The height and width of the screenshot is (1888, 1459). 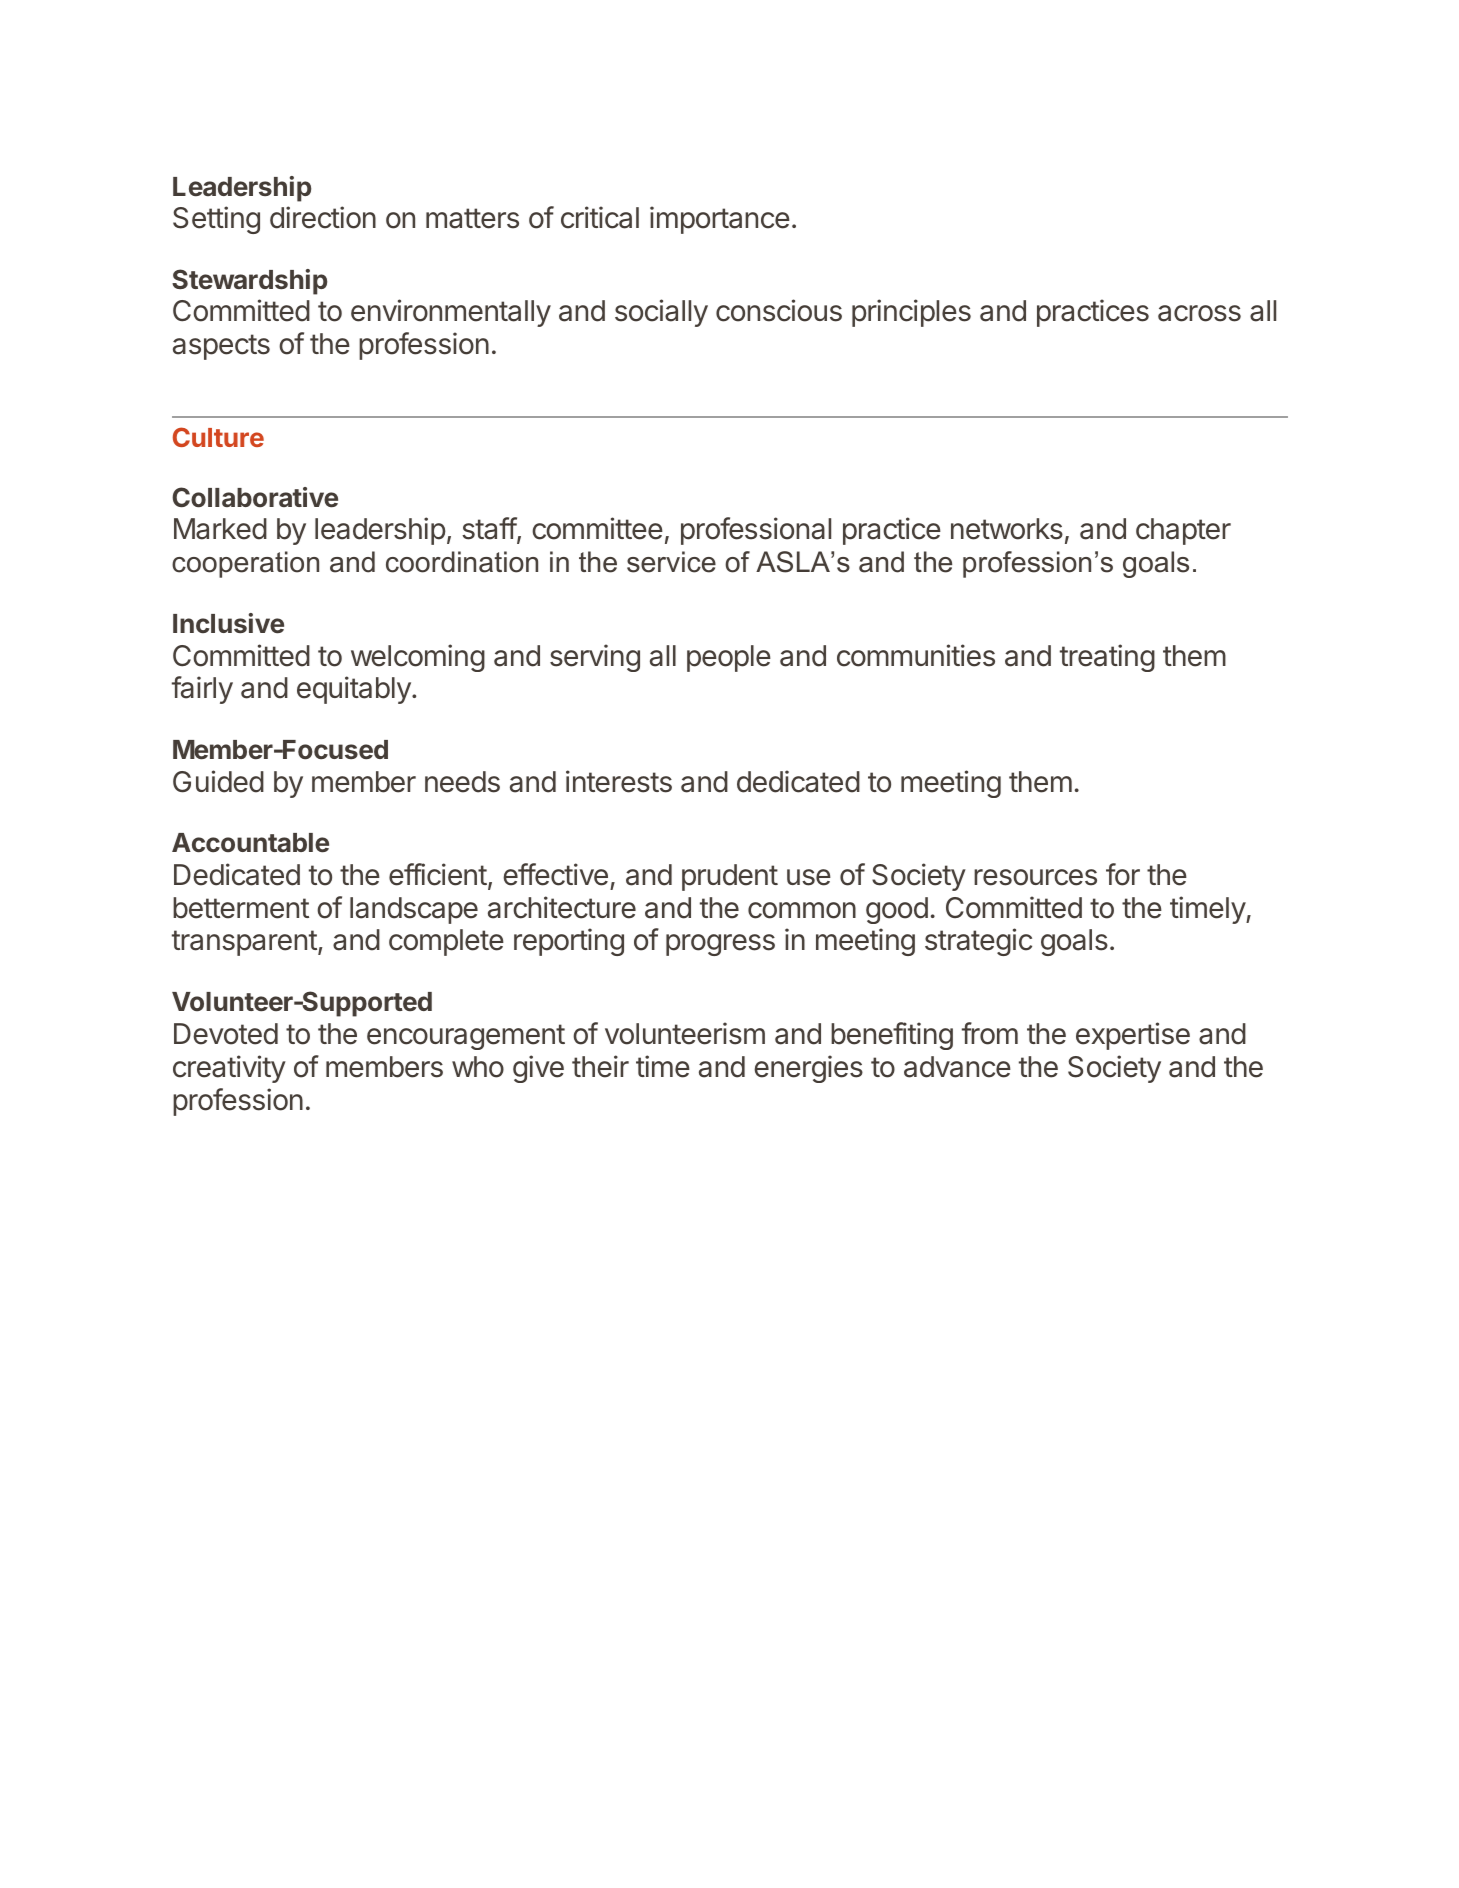 What do you see at coordinates (1199, 313) in the screenshot?
I see `across` at bounding box center [1199, 313].
